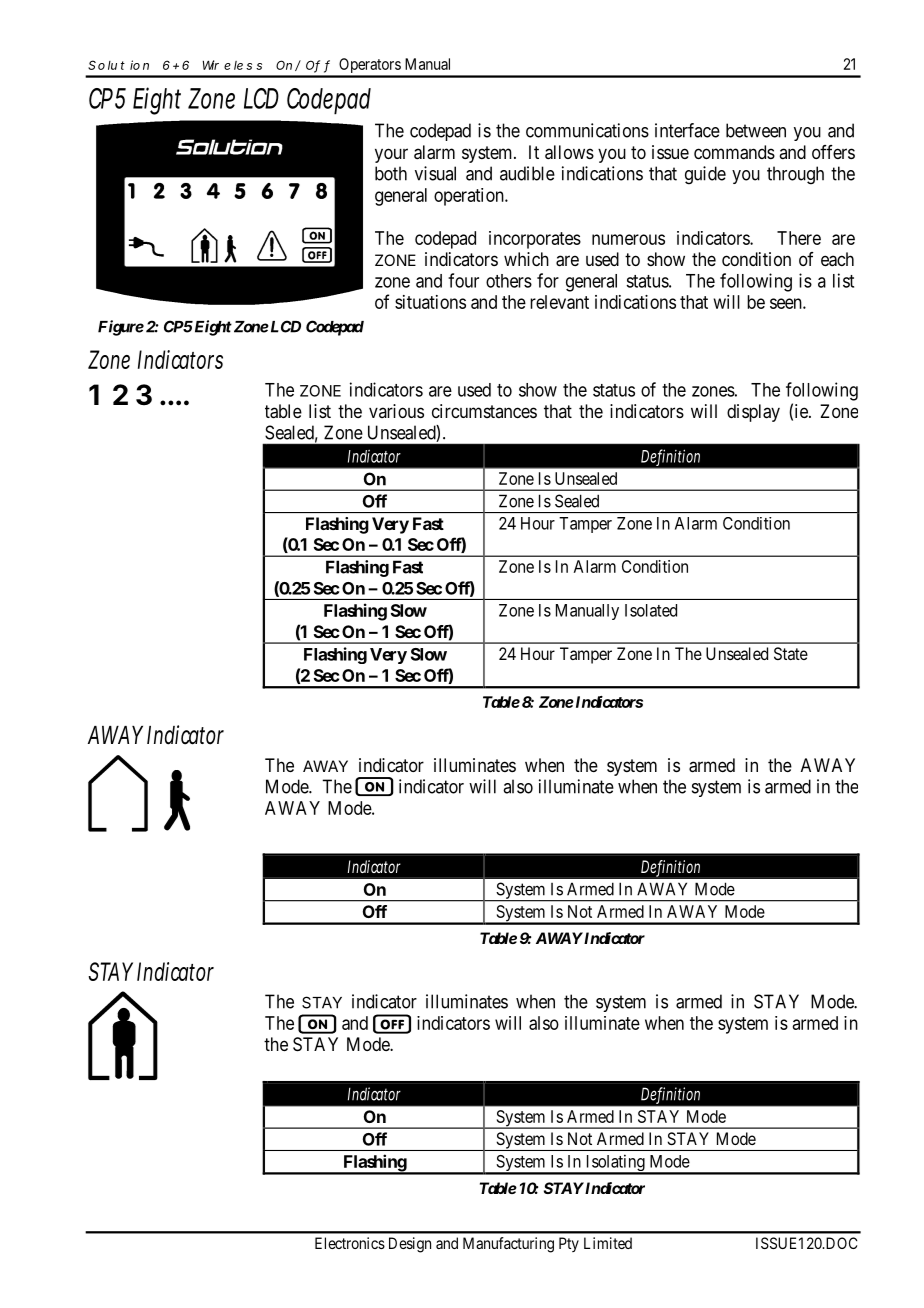 The image size is (924, 1308). What do you see at coordinates (350, 1243) in the image?
I see `Electronics` at bounding box center [350, 1243].
